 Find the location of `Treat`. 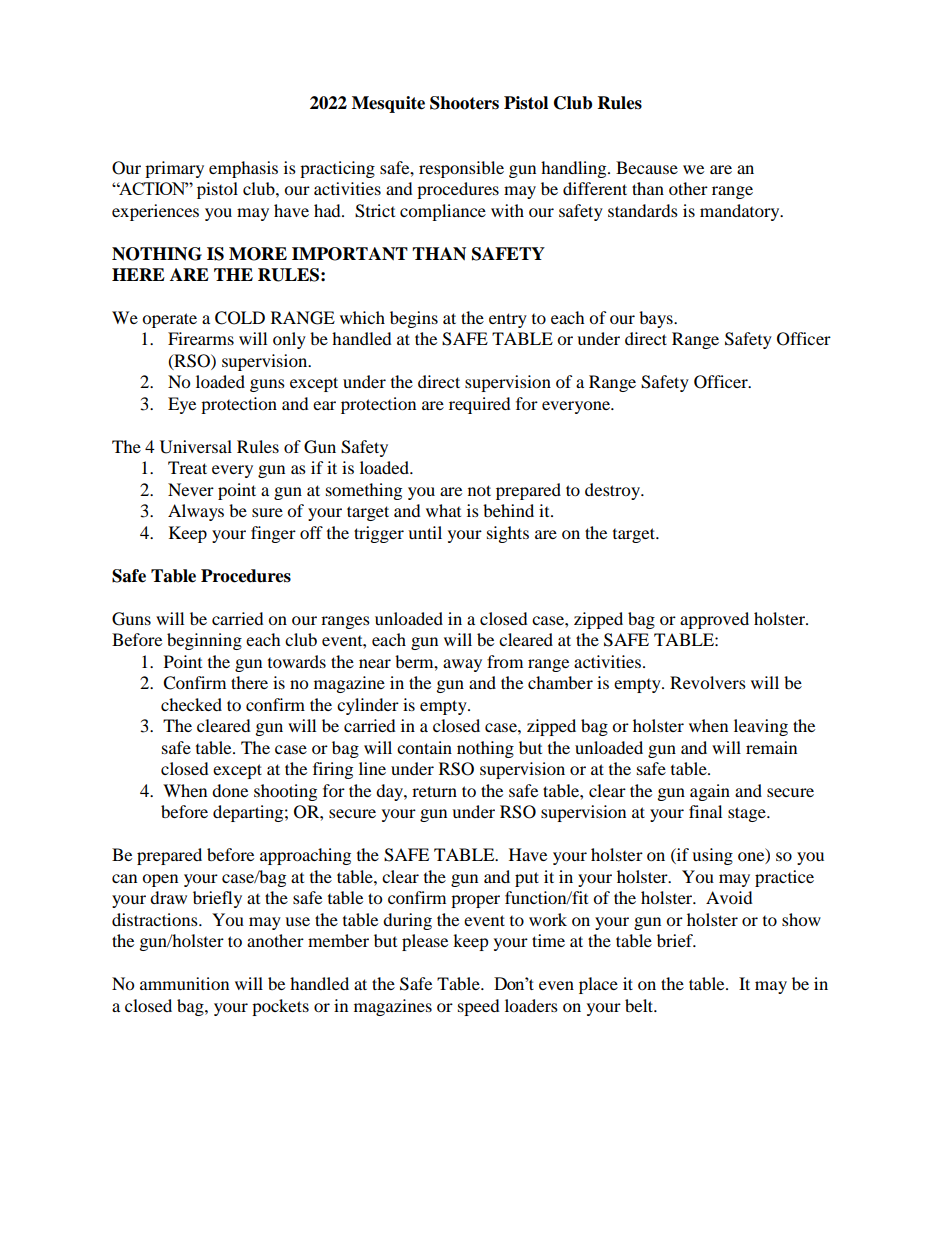

Treat is located at coordinates (187, 467).
